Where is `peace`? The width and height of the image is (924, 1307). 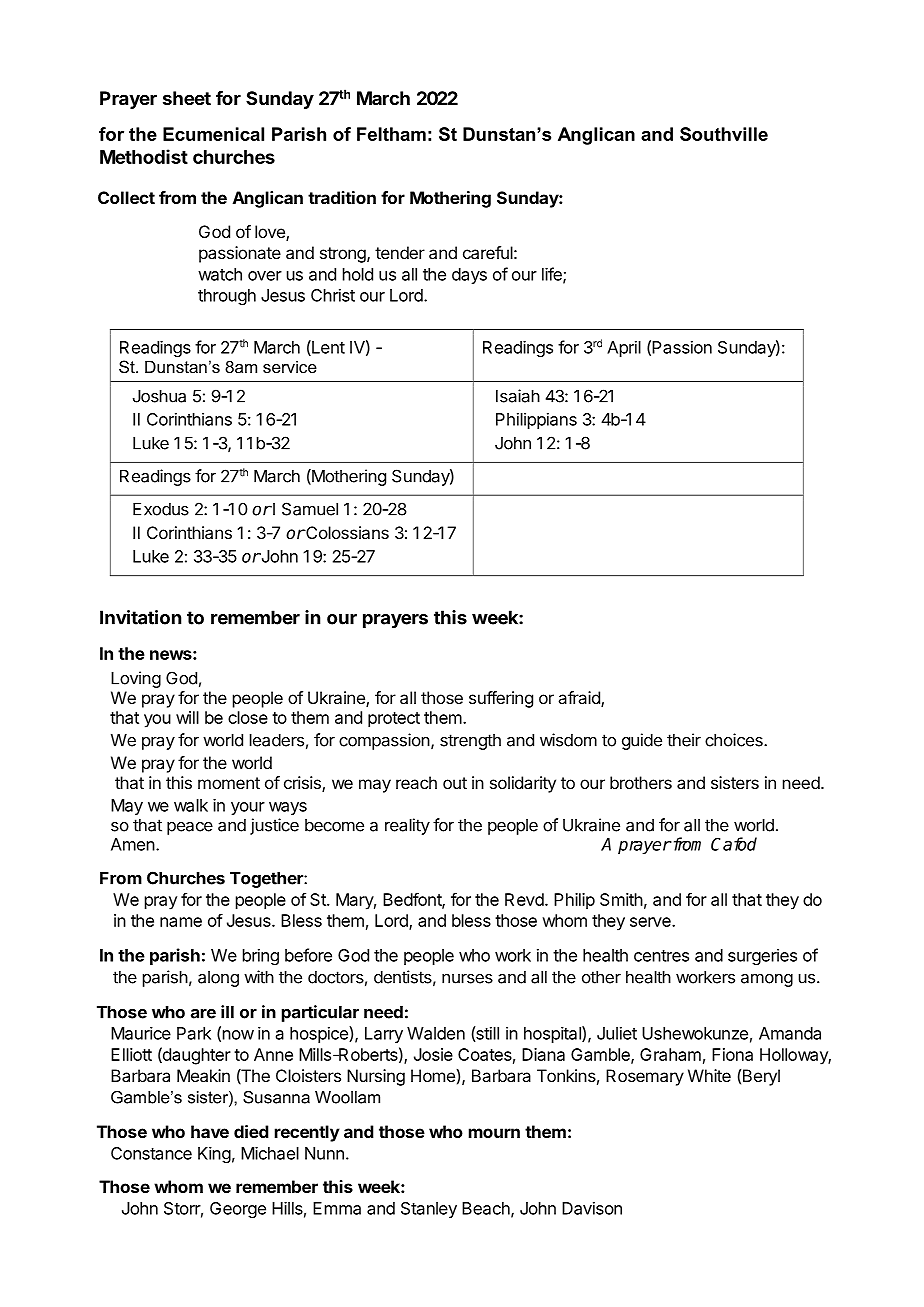
peace is located at coordinates (190, 828).
